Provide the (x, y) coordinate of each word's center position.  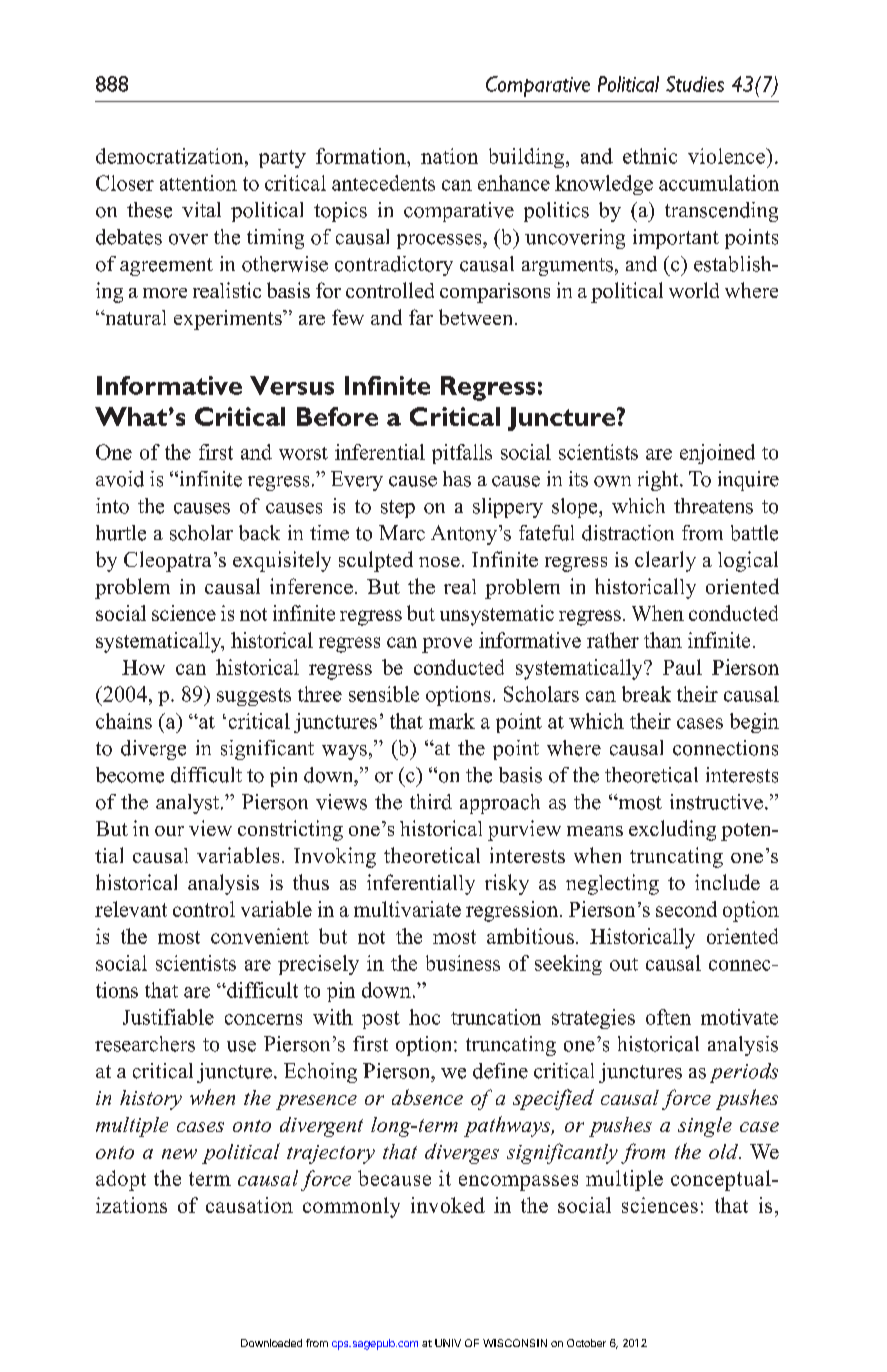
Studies (695, 84)
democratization (171, 156)
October (586, 1343)
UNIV (448, 1343)
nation (449, 156)
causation (249, 1205)
